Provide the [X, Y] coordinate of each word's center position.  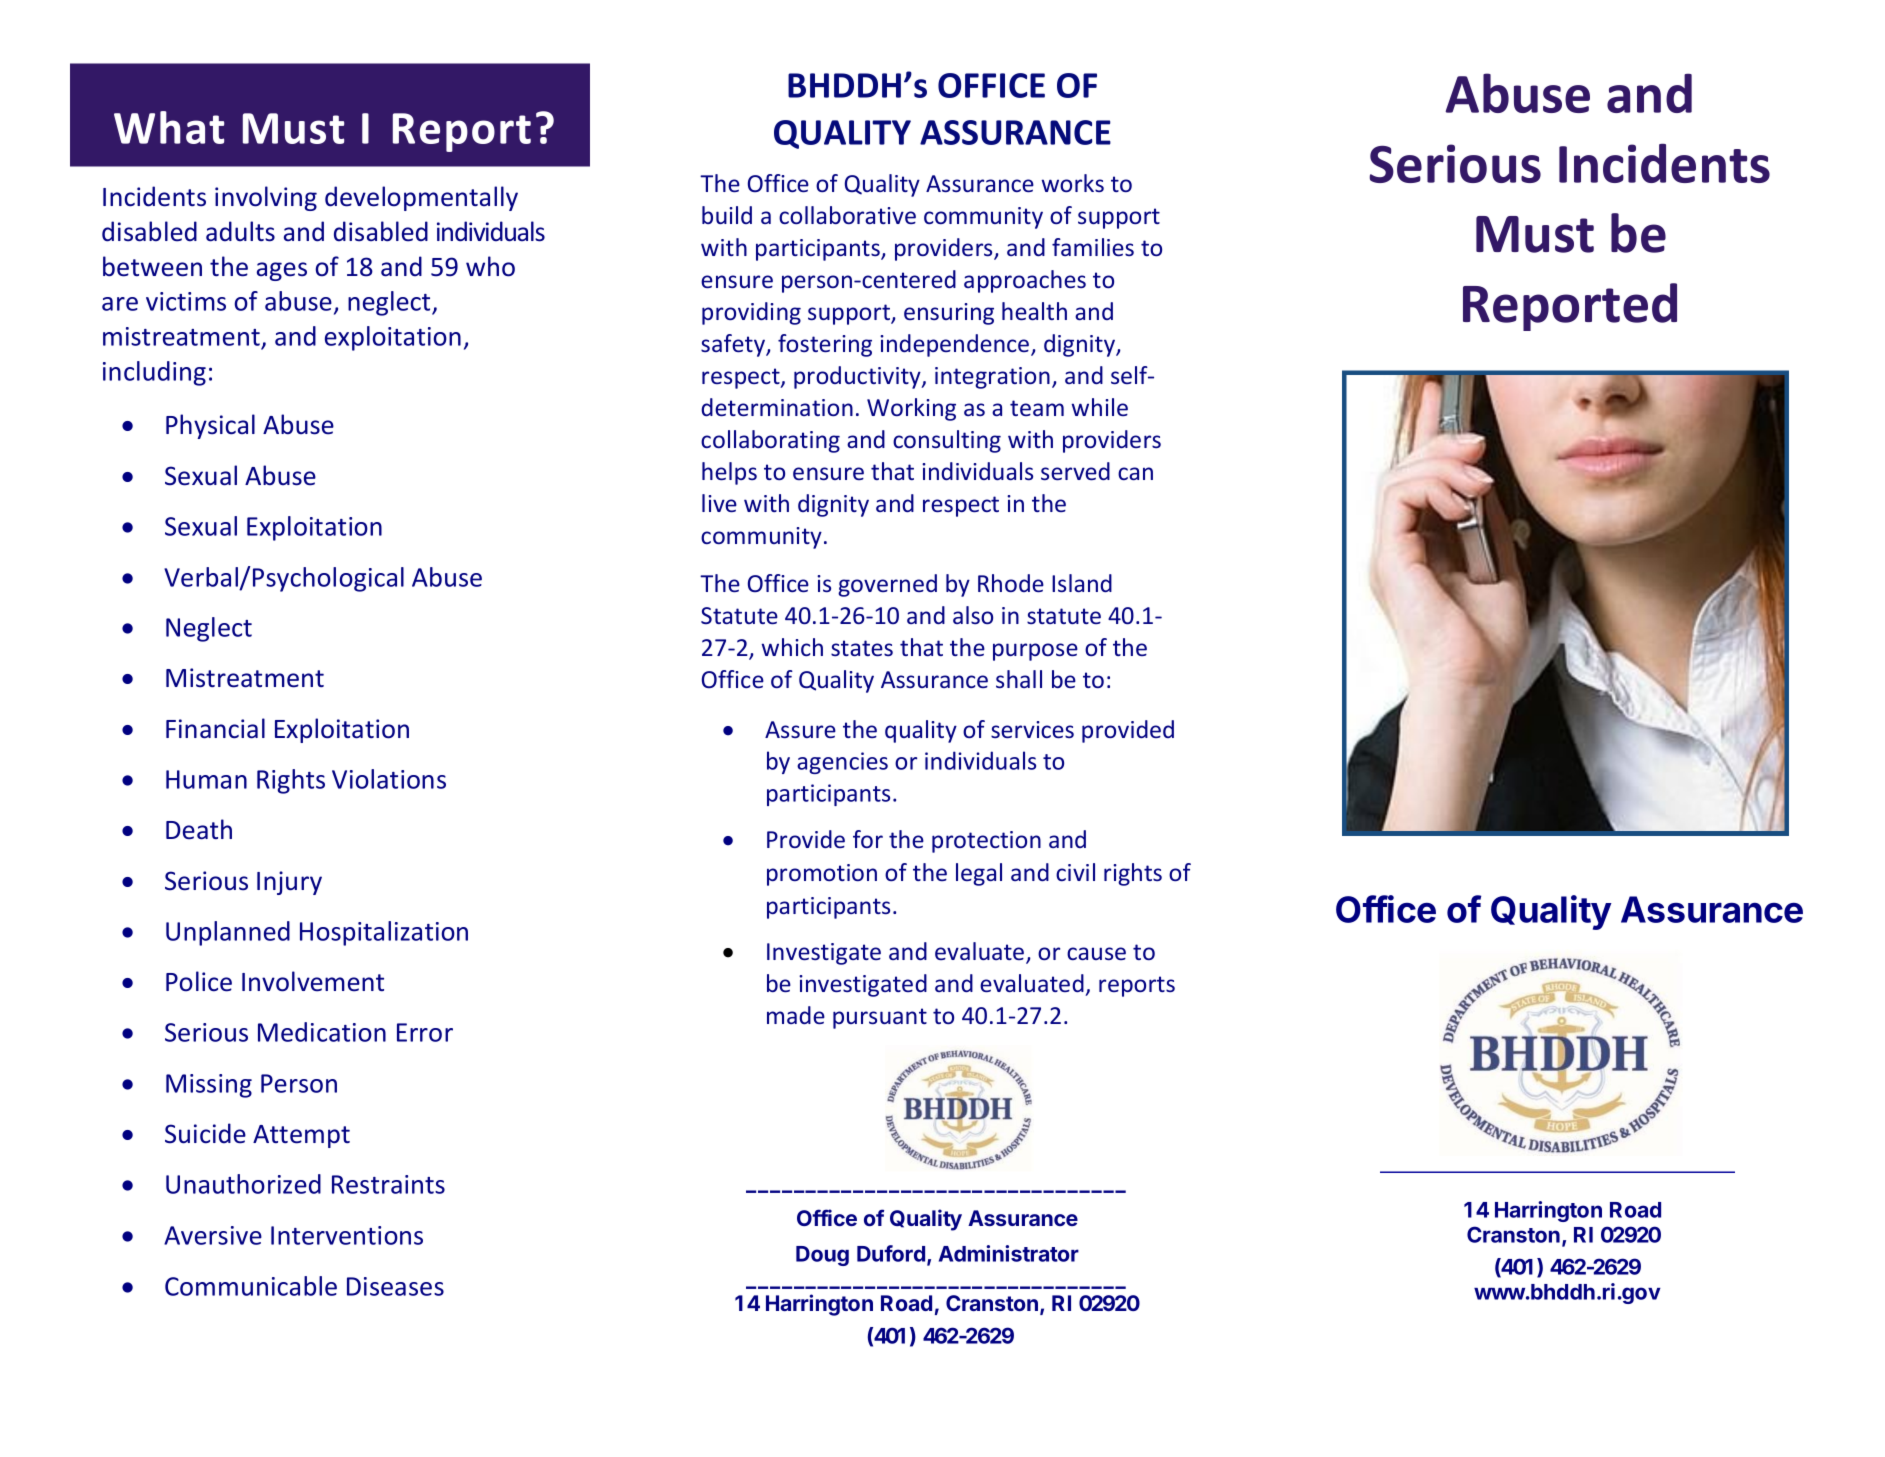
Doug [822, 1256]
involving [266, 198]
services [1032, 729]
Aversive [213, 1235]
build [727, 215]
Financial [215, 728]
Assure [800, 729]
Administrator [1009, 1253]
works [1072, 183]
